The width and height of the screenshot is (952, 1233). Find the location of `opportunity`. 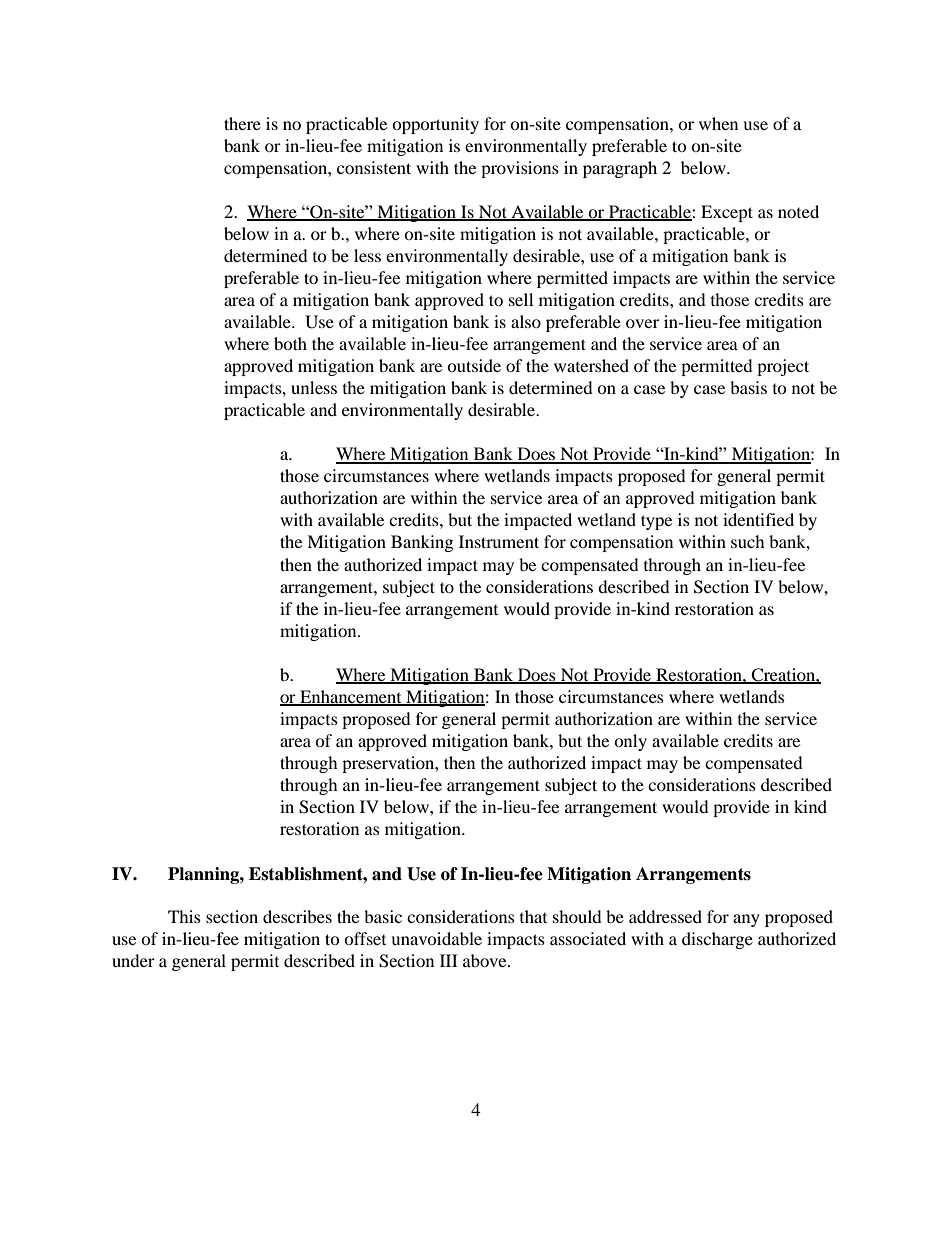

opportunity is located at coordinates (435, 125).
